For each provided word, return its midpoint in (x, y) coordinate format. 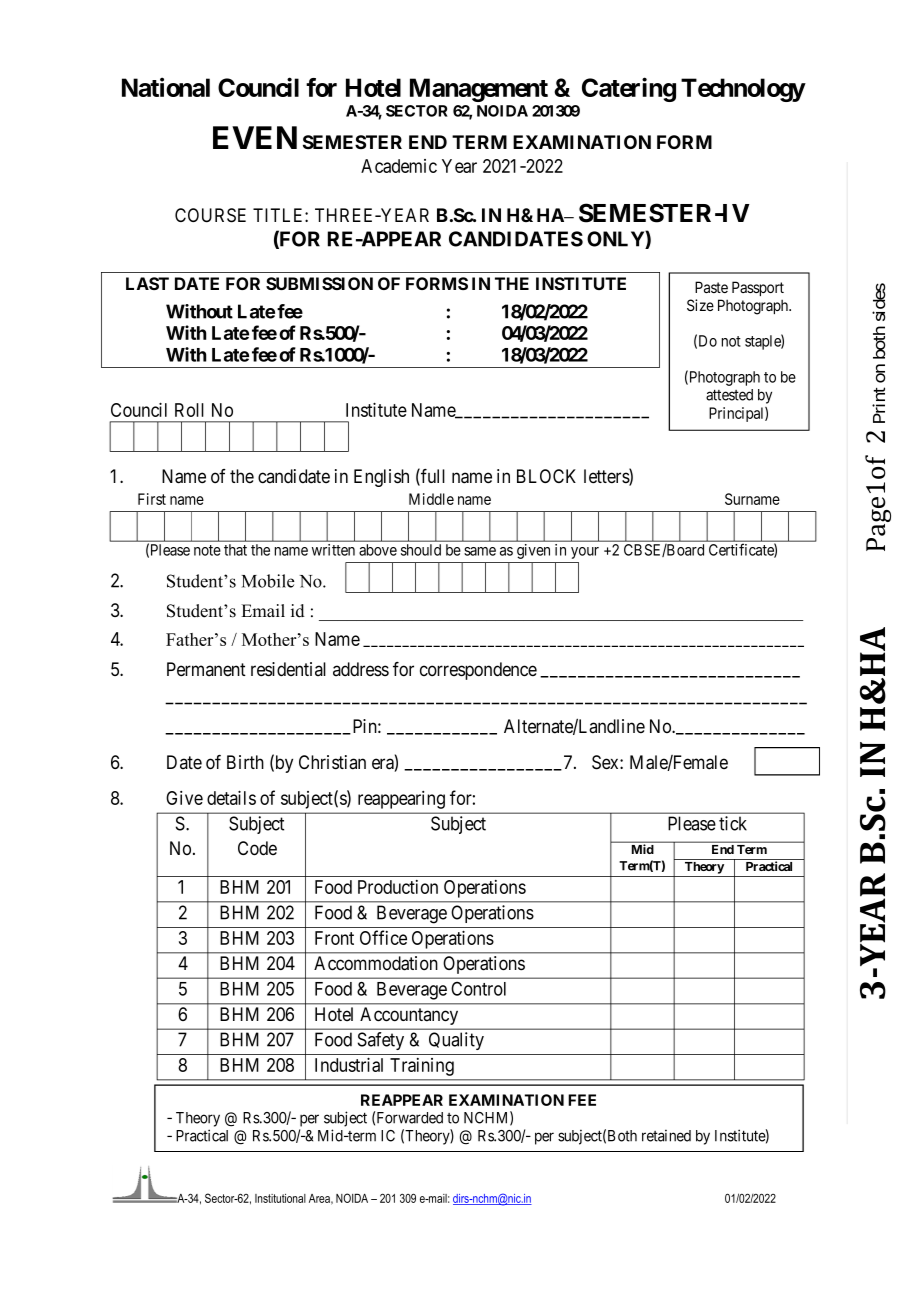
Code (257, 848)
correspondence (478, 671)
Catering (629, 89)
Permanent (206, 669)
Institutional (280, 1198)
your (585, 553)
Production (398, 887)
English (381, 478)
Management (479, 90)
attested (729, 395)
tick (733, 823)
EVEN (255, 137)
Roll (189, 410)
